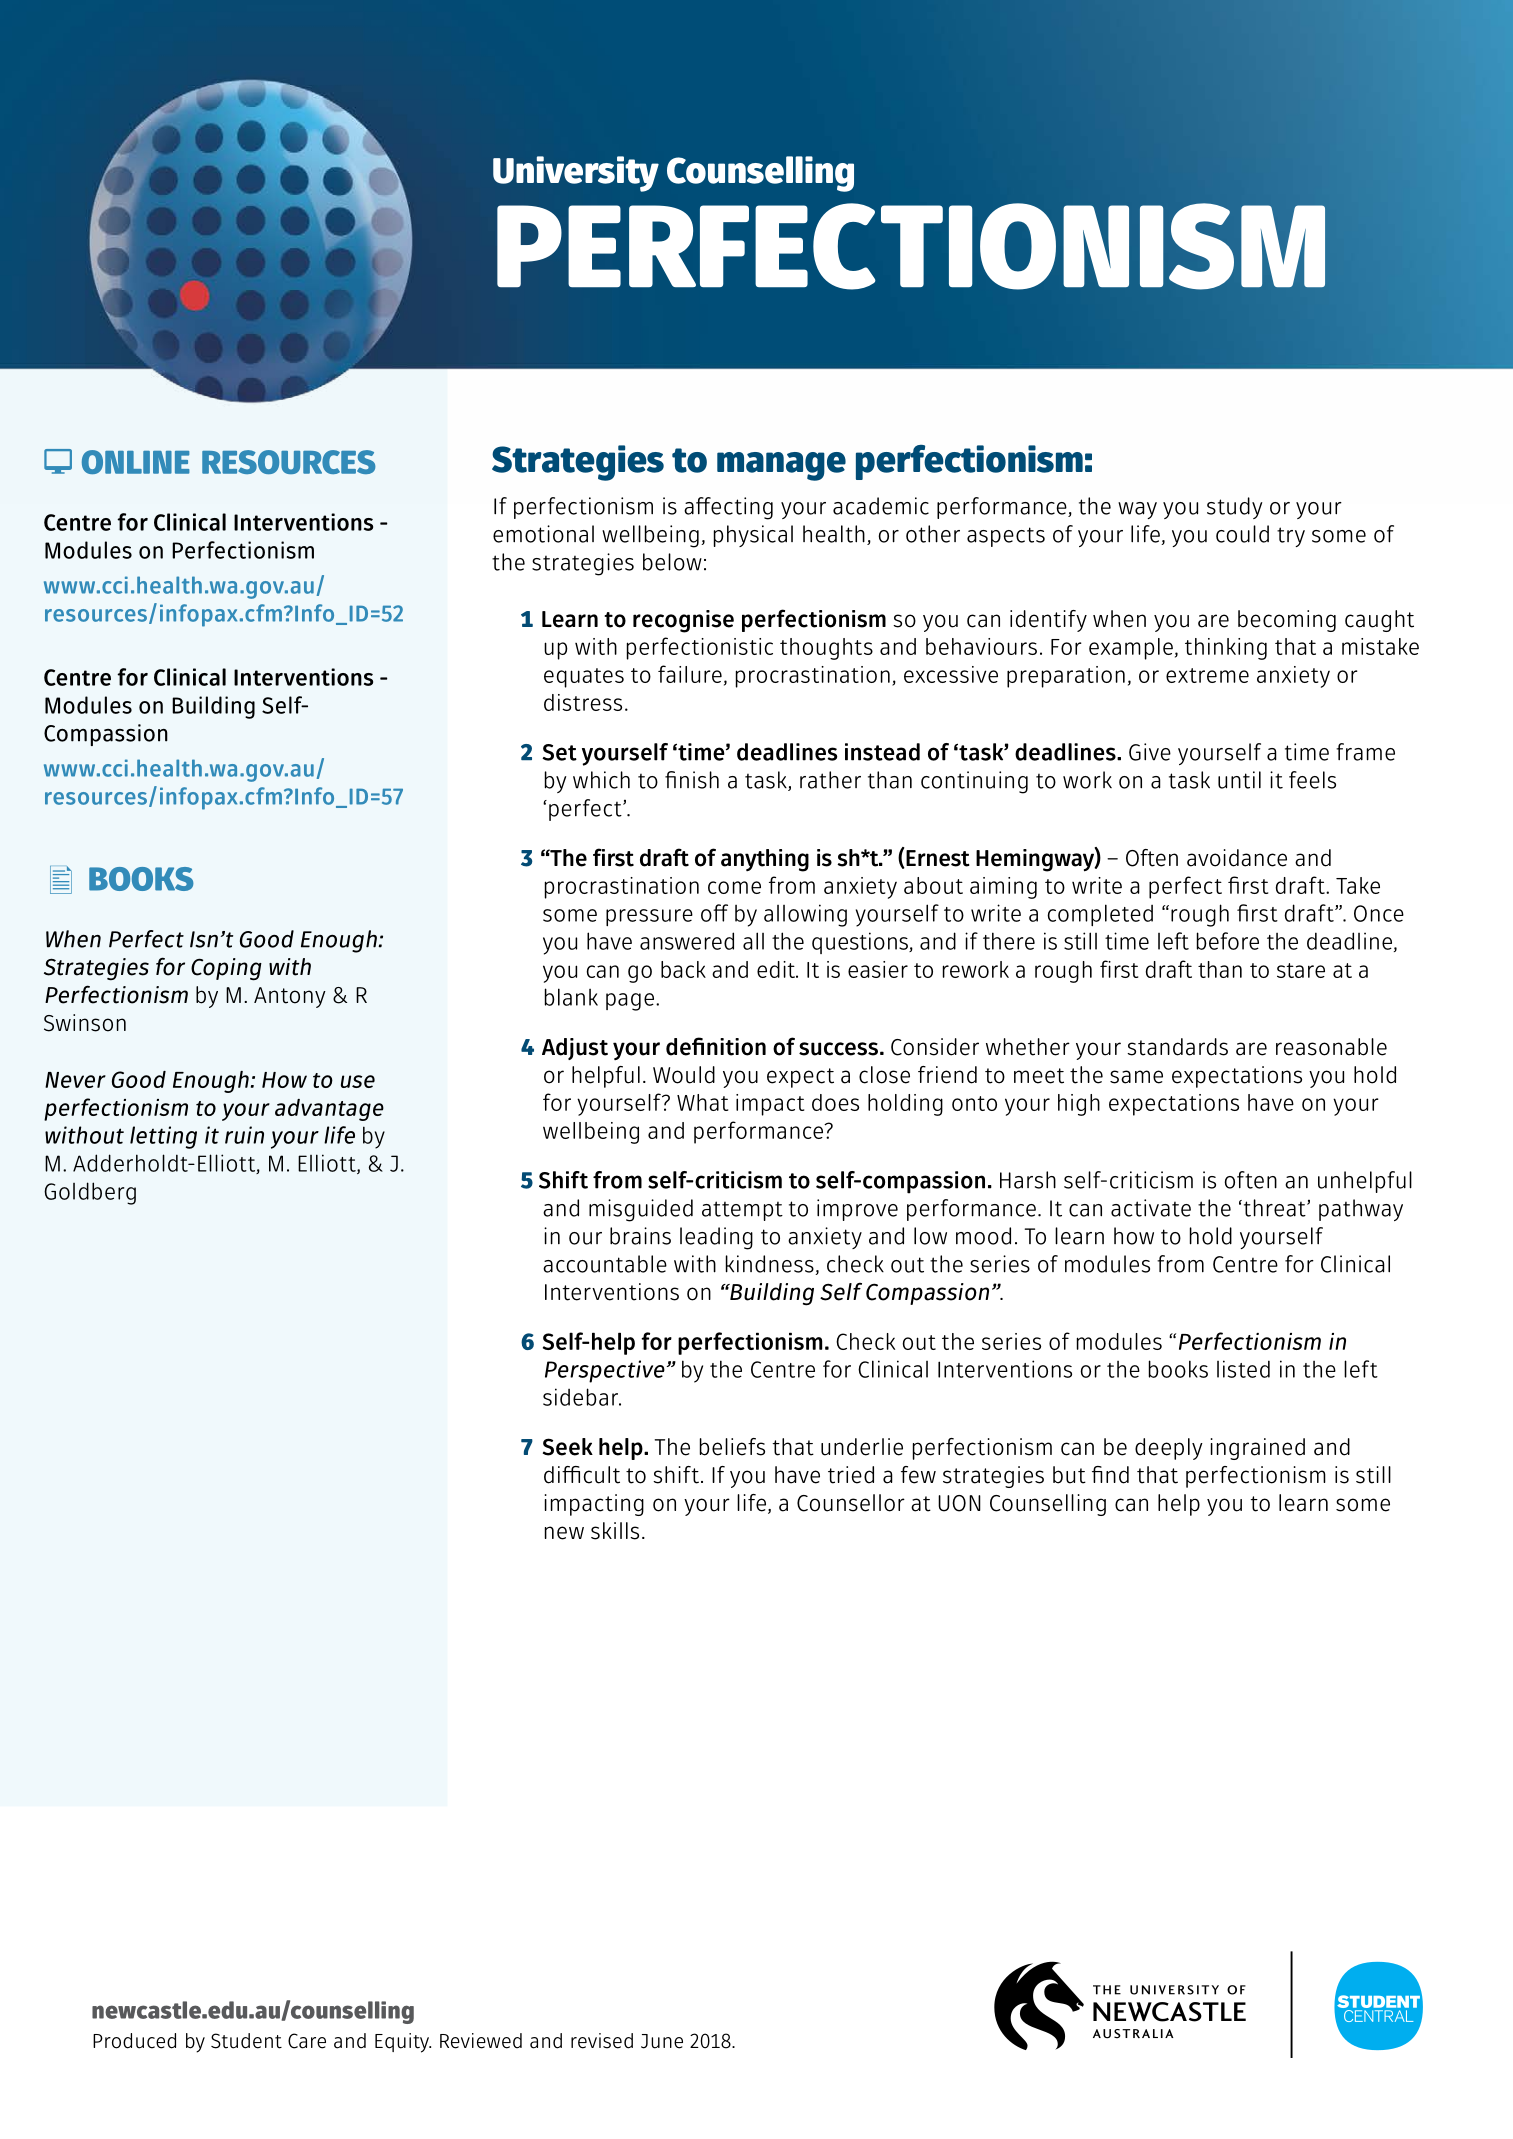 This page has width=1513, height=2139. Describe the element at coordinates (602, 2041) in the page. I see `revised` at that location.
